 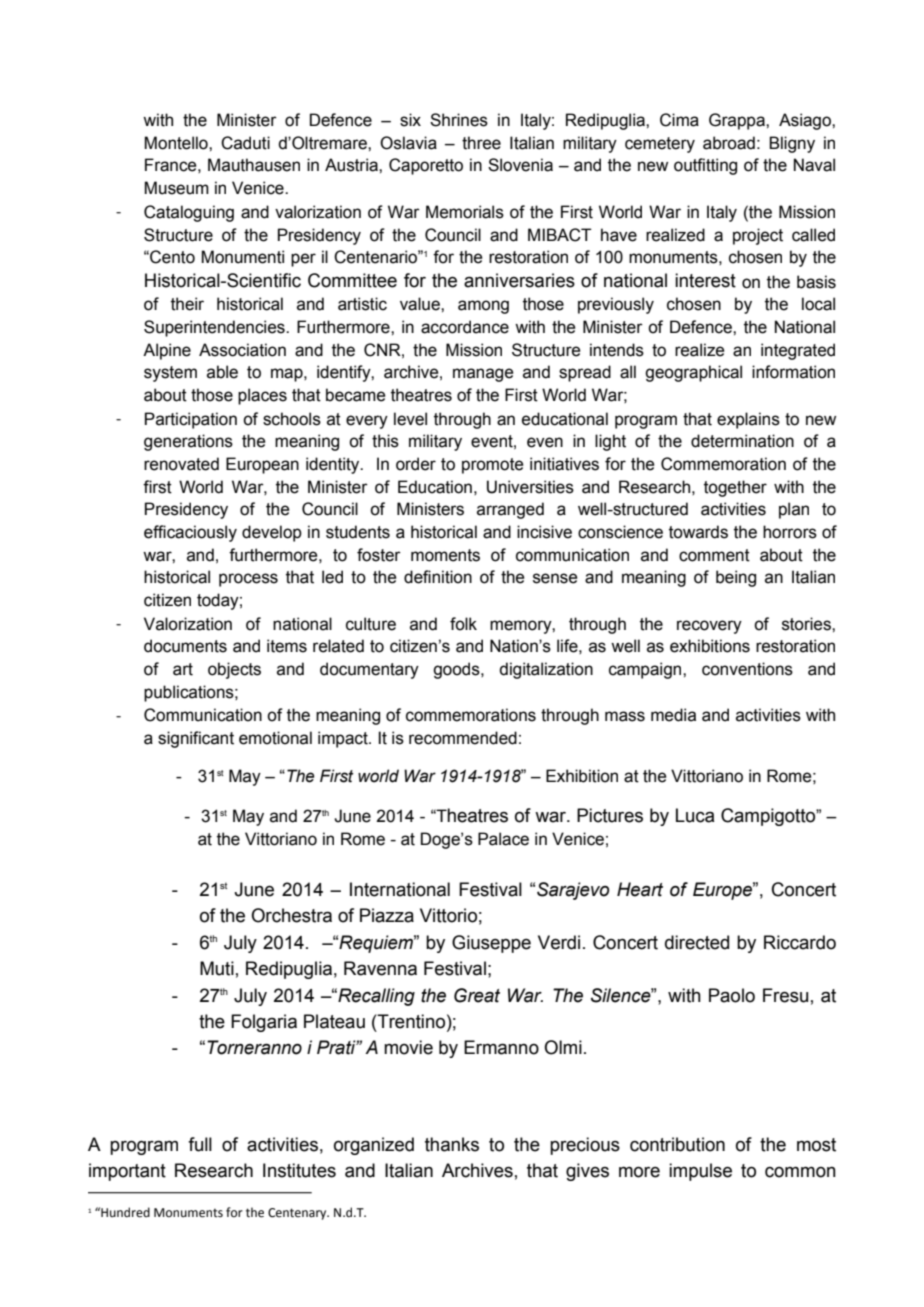 I want to click on conventions, so click(x=747, y=669).
